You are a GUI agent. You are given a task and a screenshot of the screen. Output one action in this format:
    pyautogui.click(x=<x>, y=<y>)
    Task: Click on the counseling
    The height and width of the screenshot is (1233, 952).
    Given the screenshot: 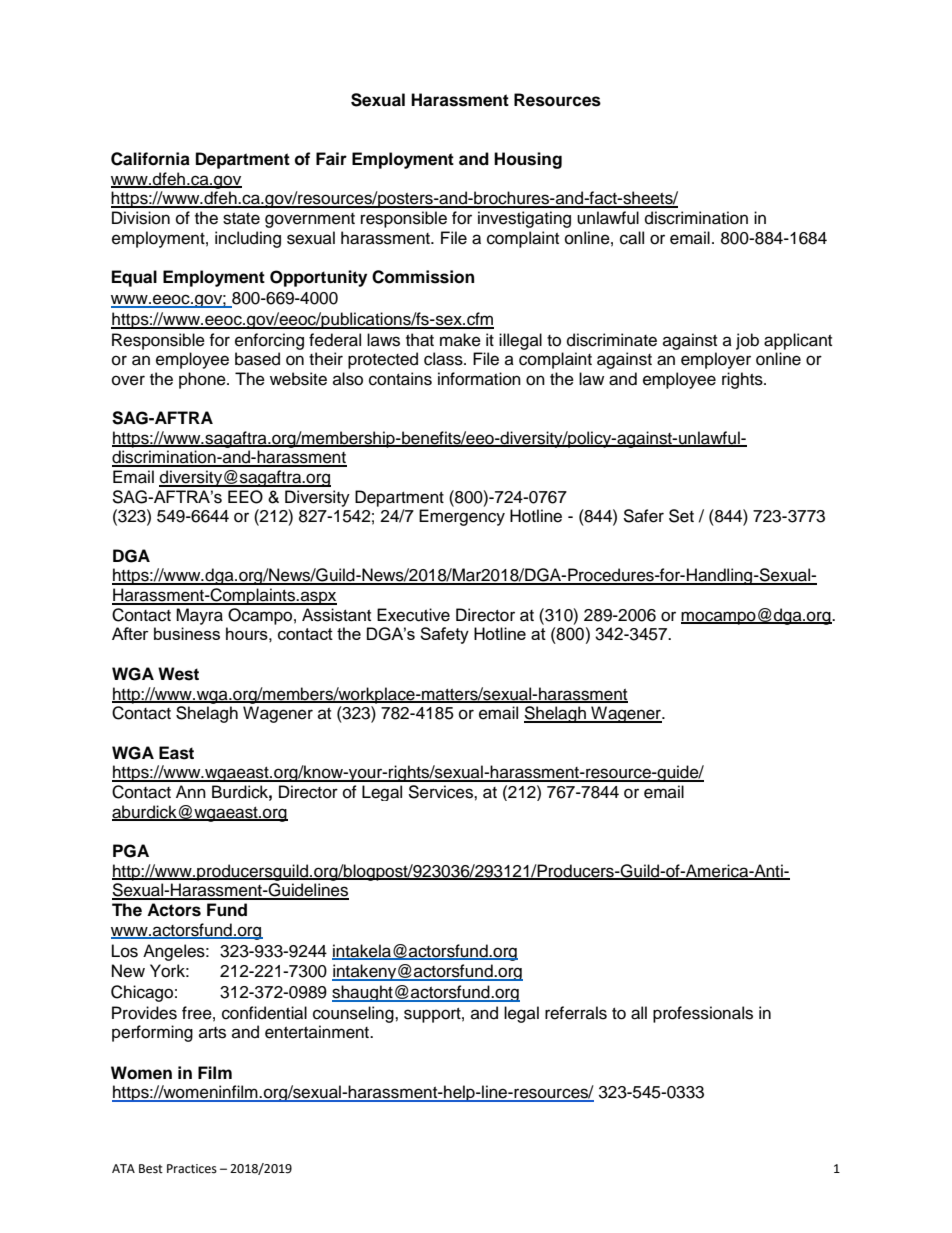 What is the action you would take?
    pyautogui.click(x=354, y=1014)
